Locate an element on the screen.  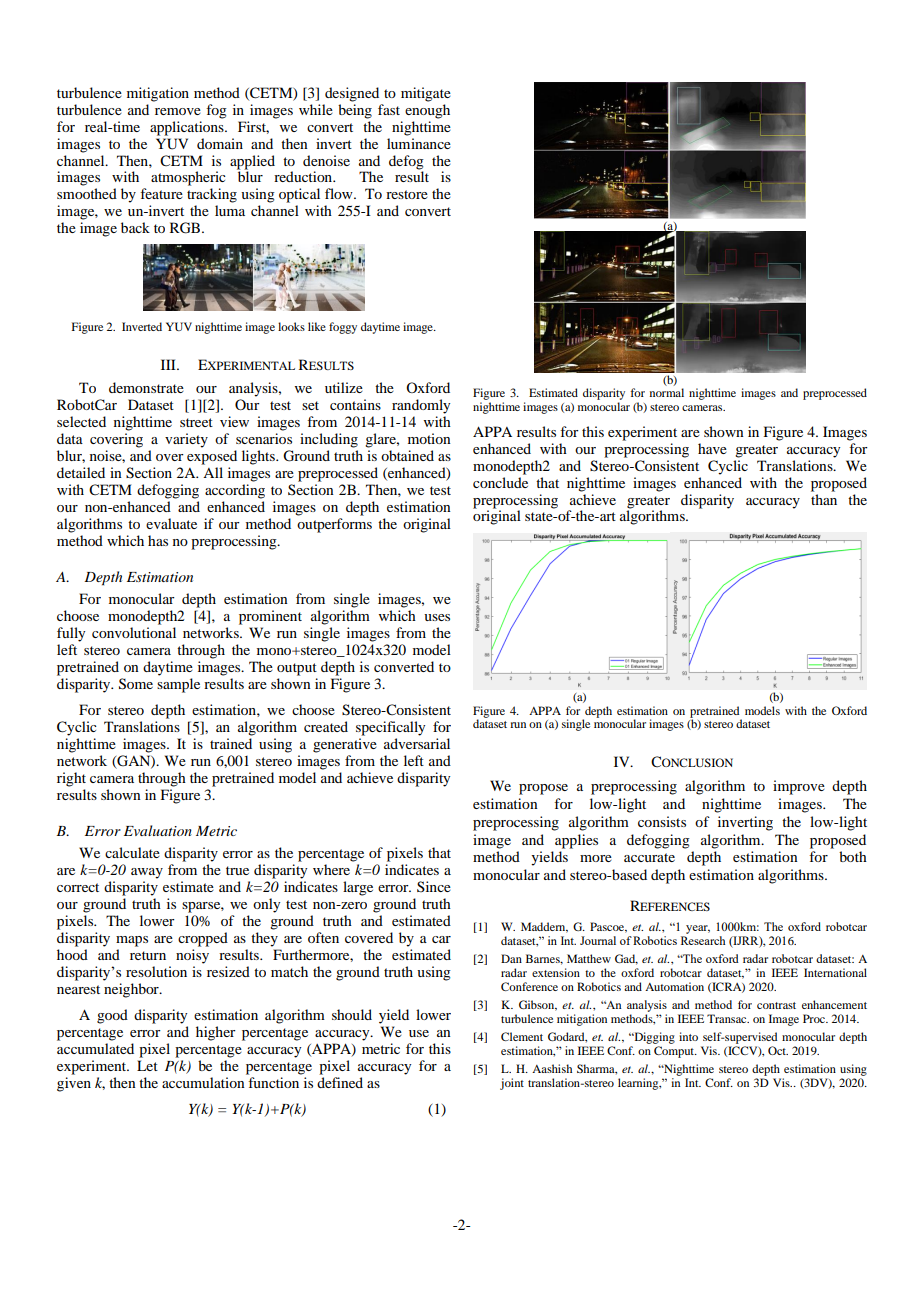
enough is located at coordinates (427, 111).
